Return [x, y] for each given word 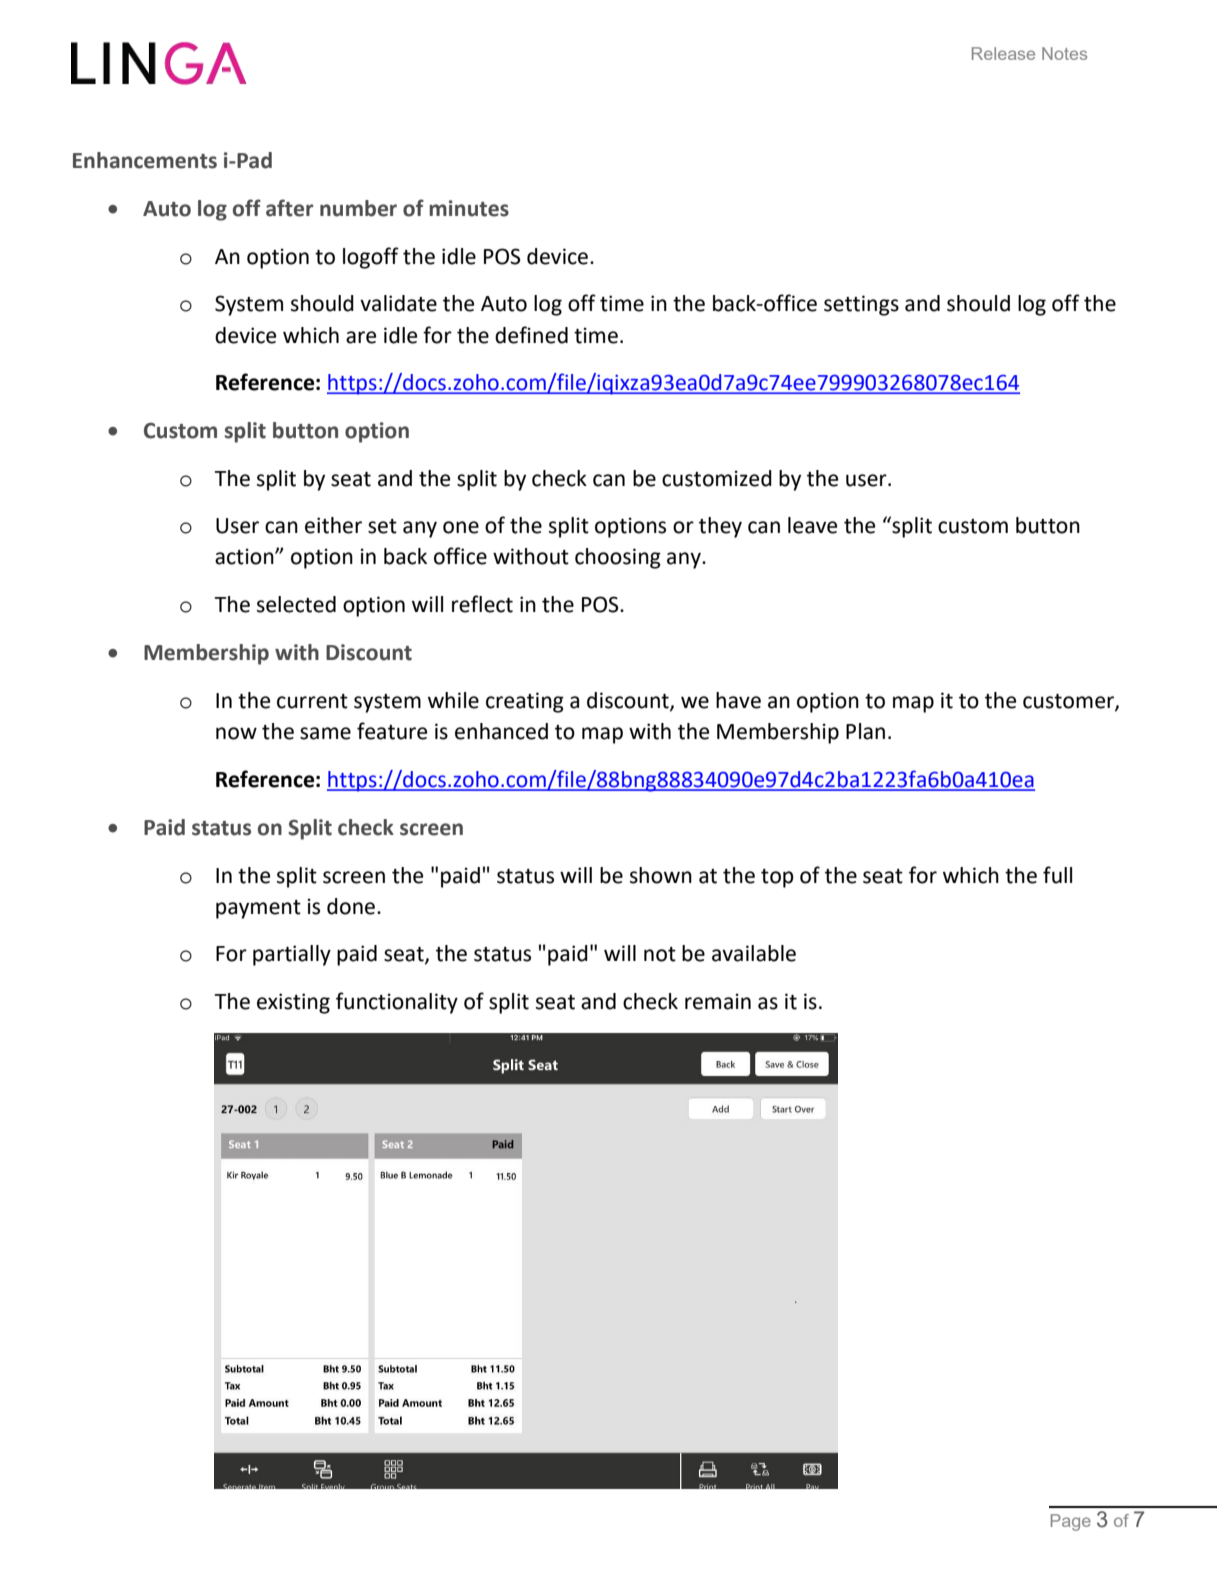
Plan [865, 731]
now [236, 733]
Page [1071, 1522]
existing [293, 1003]
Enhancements [145, 160]
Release [1003, 53]
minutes [469, 208]
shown [661, 875]
